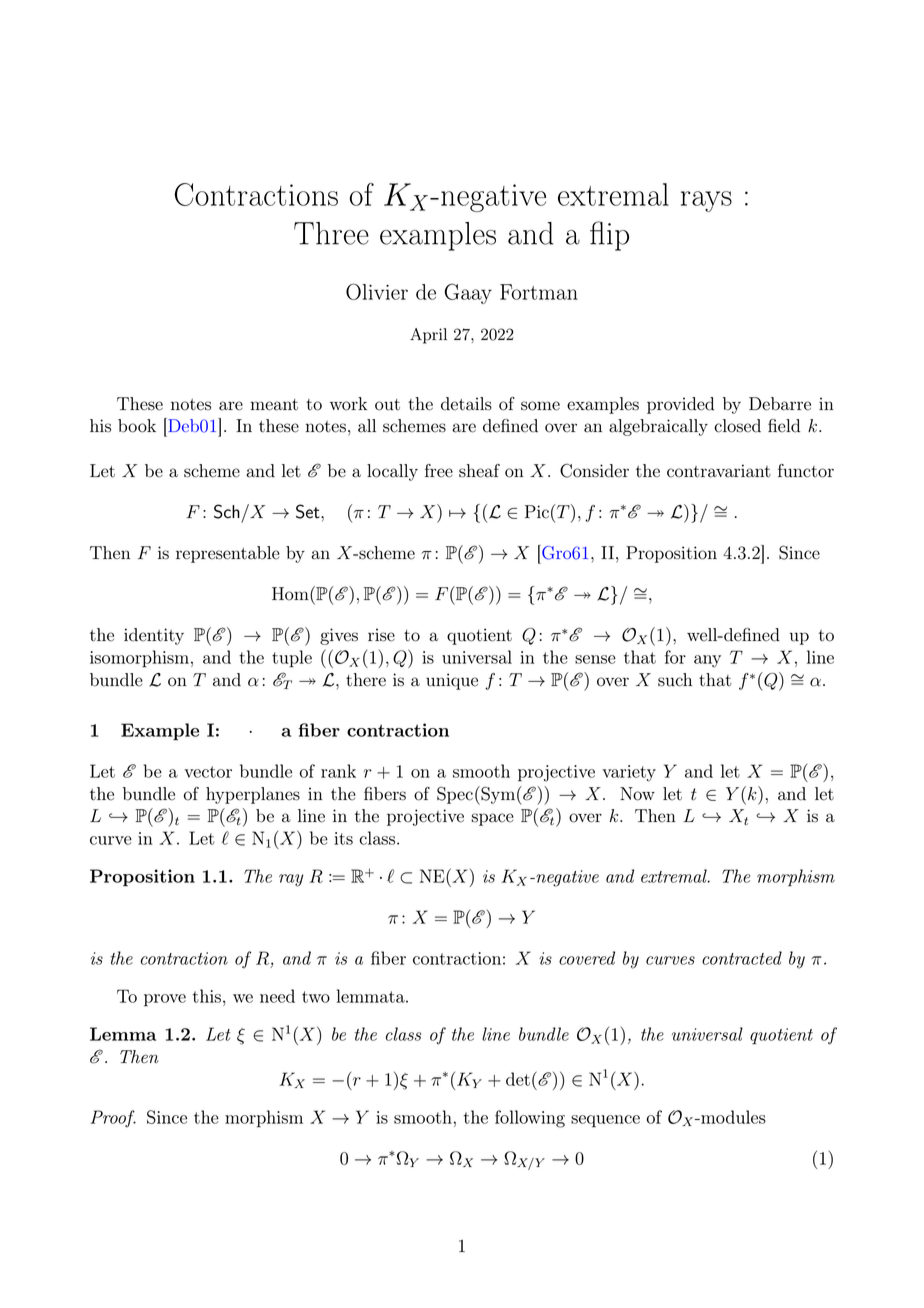  Describe the element at coordinates (492, 819) in the page. I see `space` at that location.
